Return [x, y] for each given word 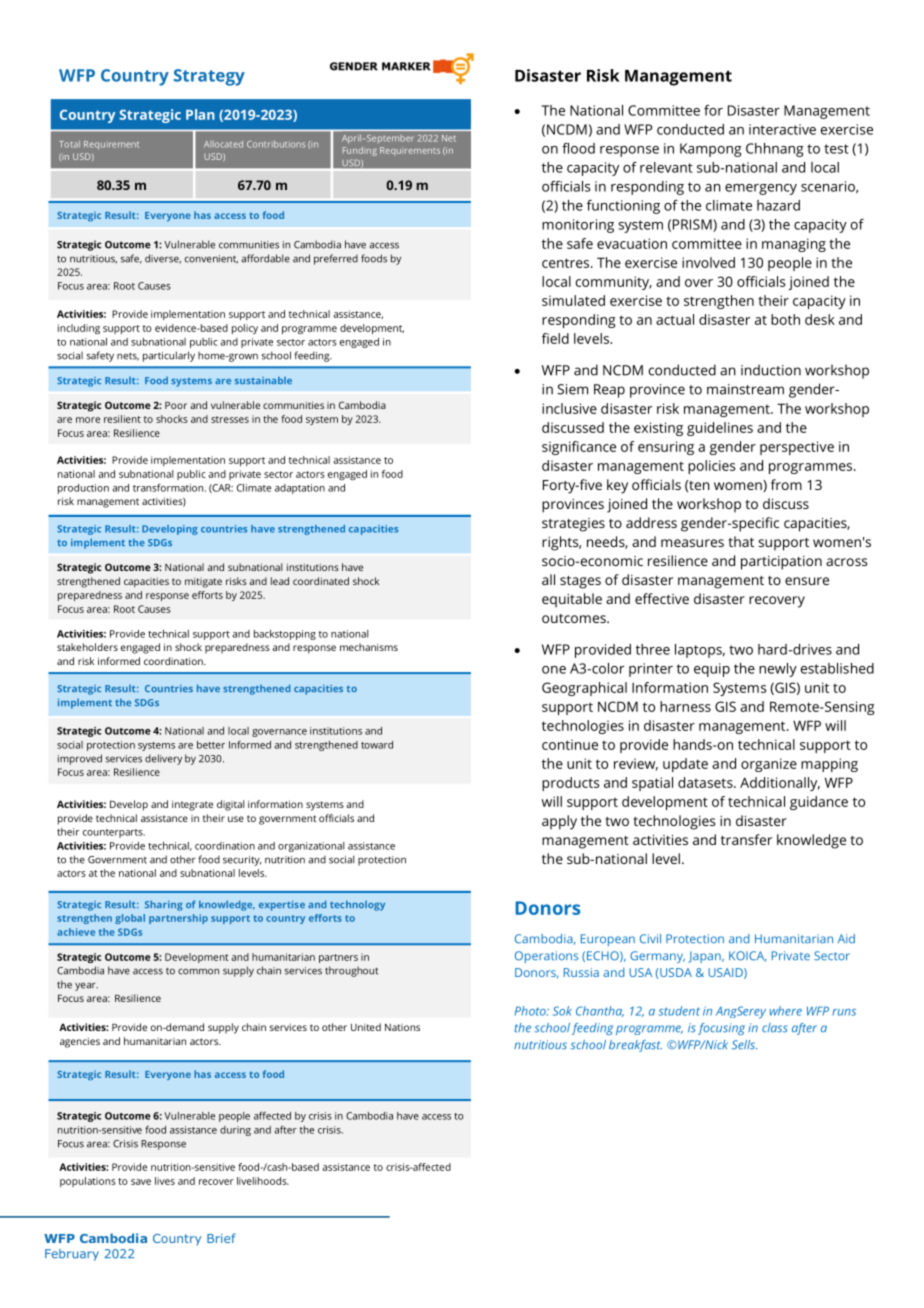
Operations [546, 957]
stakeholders [87, 647]
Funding [360, 151]
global [130, 919]
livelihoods [263, 1181]
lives [165, 1181]
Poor [176, 405]
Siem [572, 389]
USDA [676, 972]
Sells [744, 1045]
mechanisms [369, 647]
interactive [782, 129]
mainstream [745, 389]
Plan [200, 114]
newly [778, 670]
